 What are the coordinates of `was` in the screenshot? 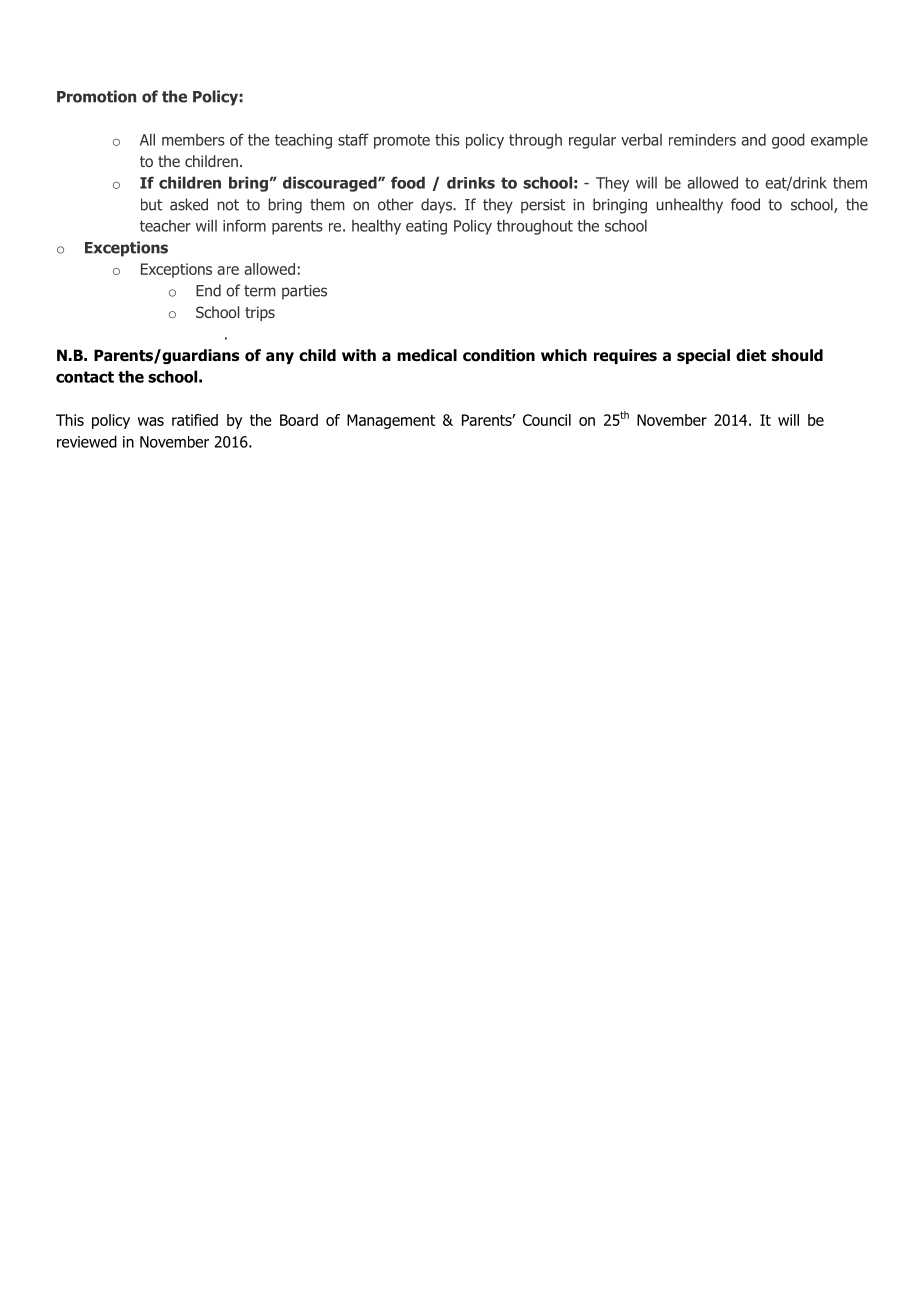 It's located at (151, 421).
